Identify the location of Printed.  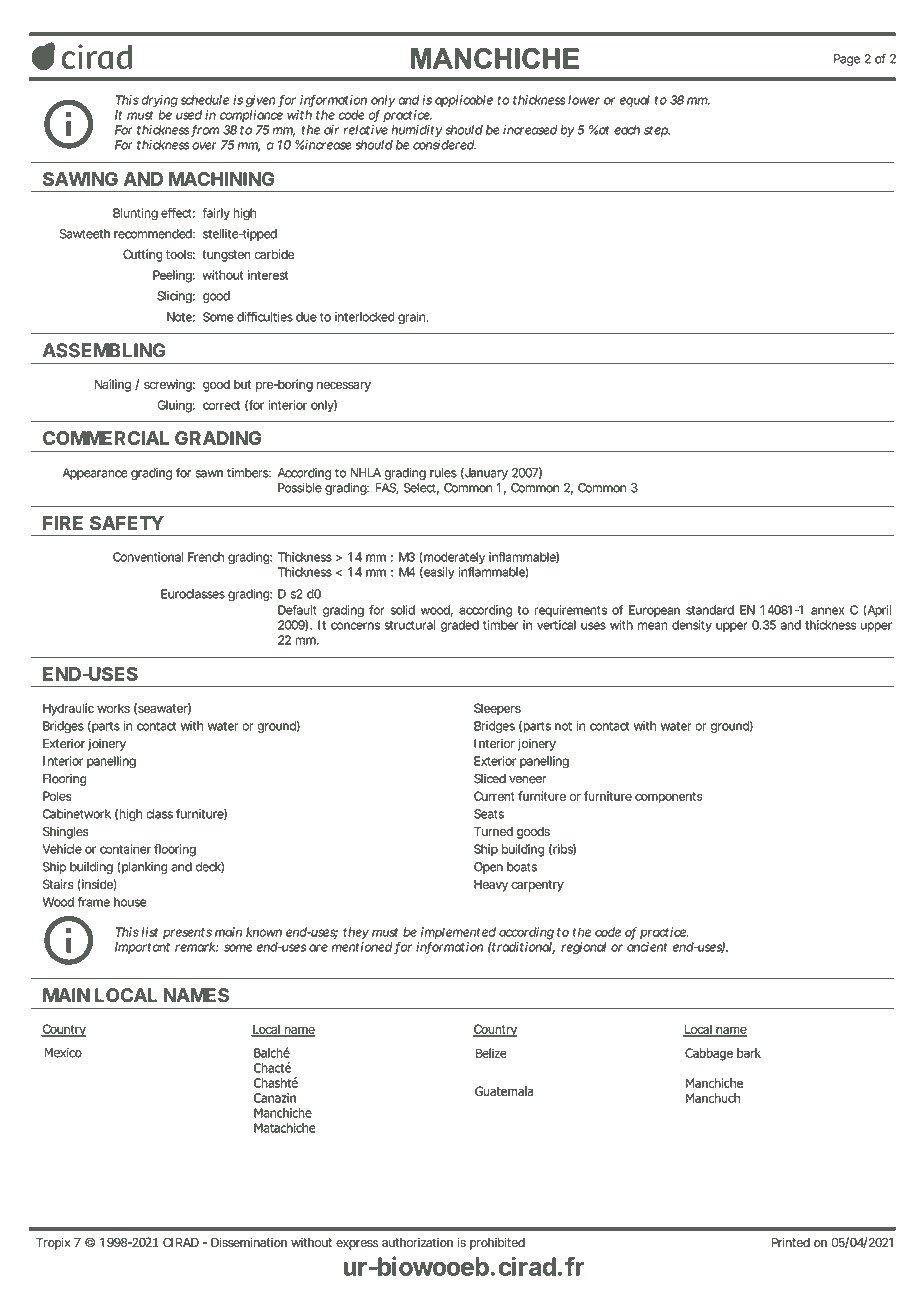
(791, 1242).
